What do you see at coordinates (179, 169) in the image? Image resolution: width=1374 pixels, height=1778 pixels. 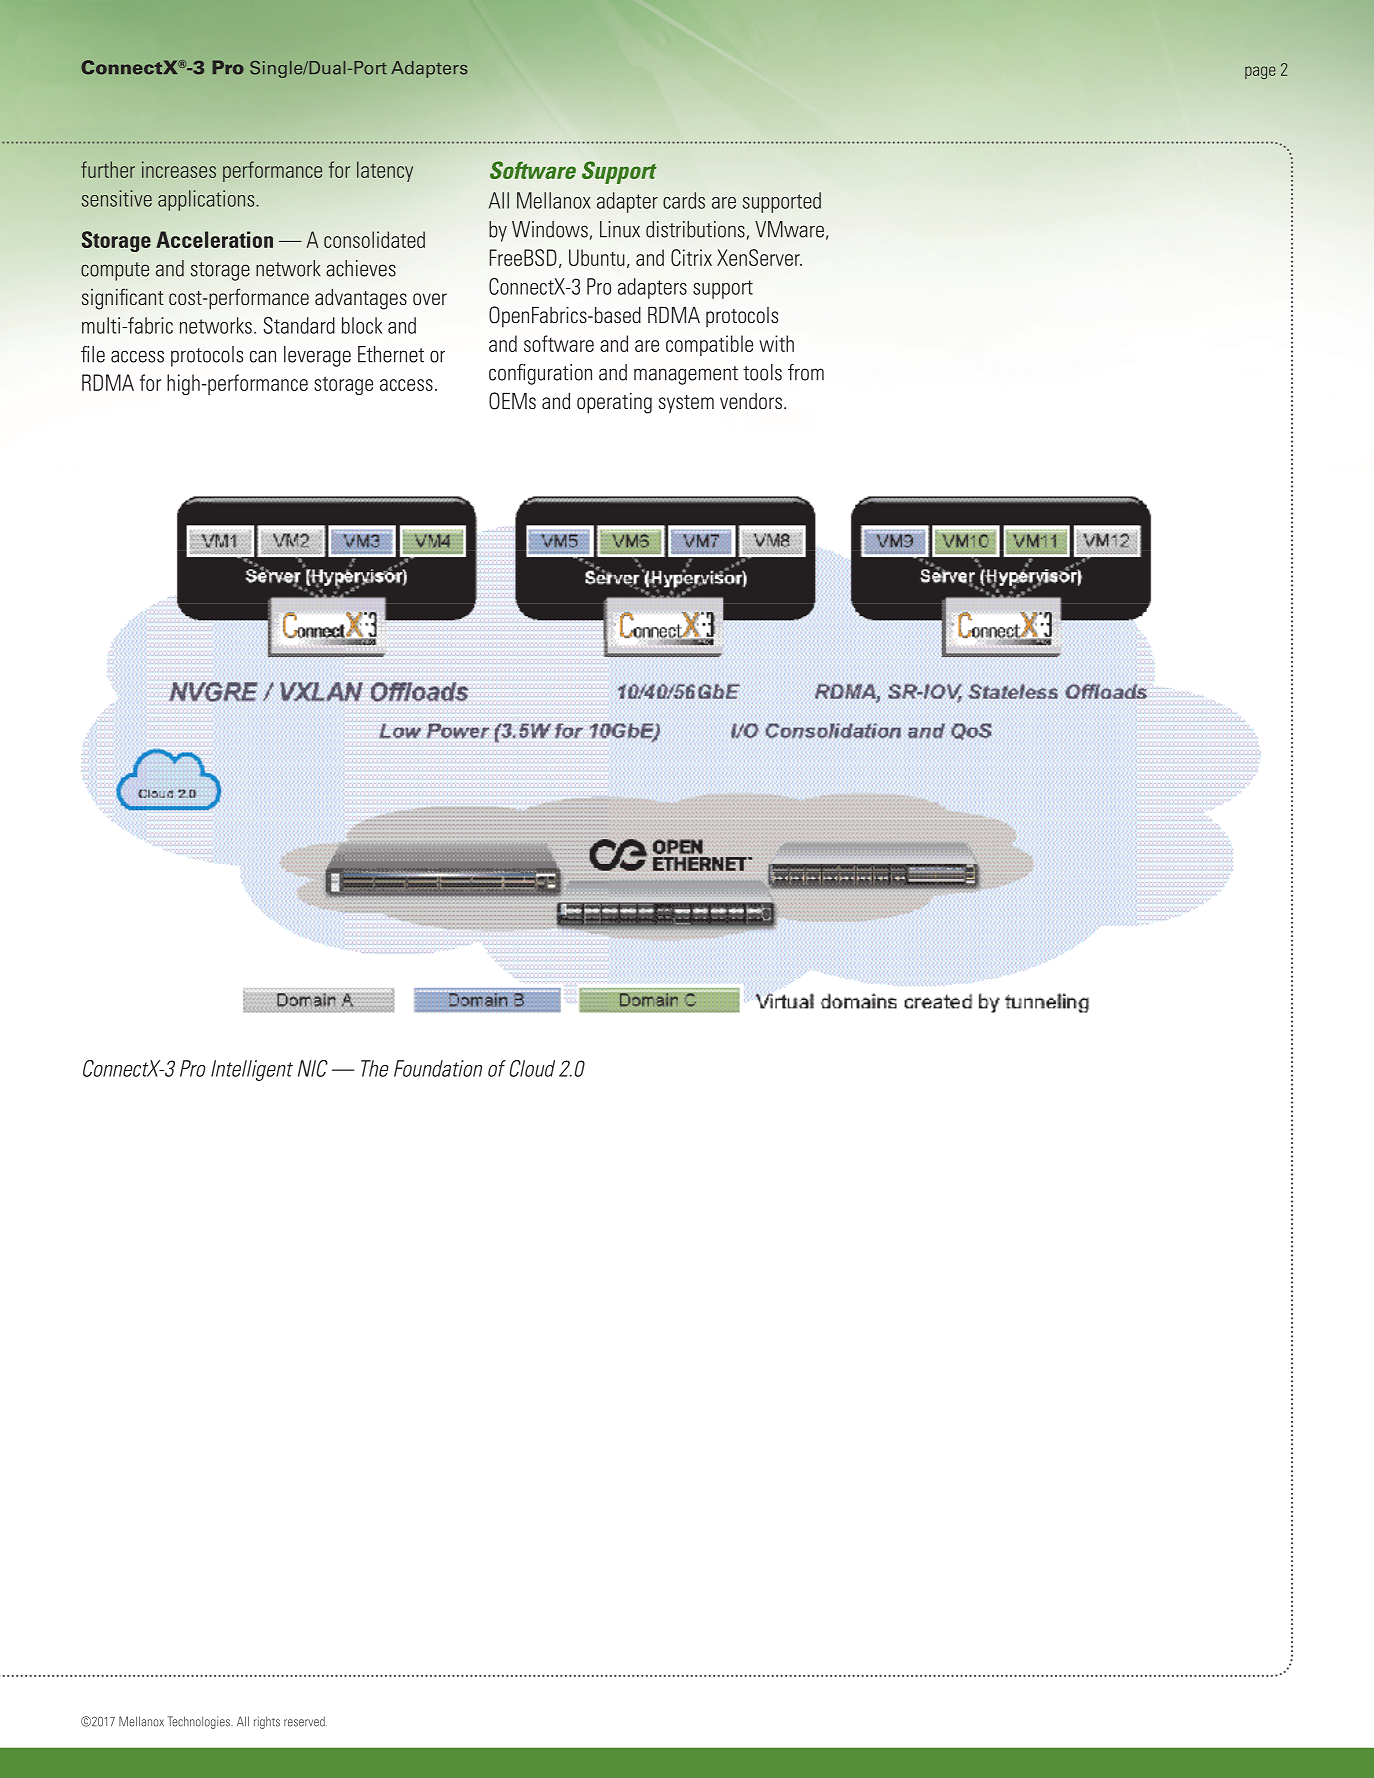 I see `increases` at bounding box center [179, 169].
